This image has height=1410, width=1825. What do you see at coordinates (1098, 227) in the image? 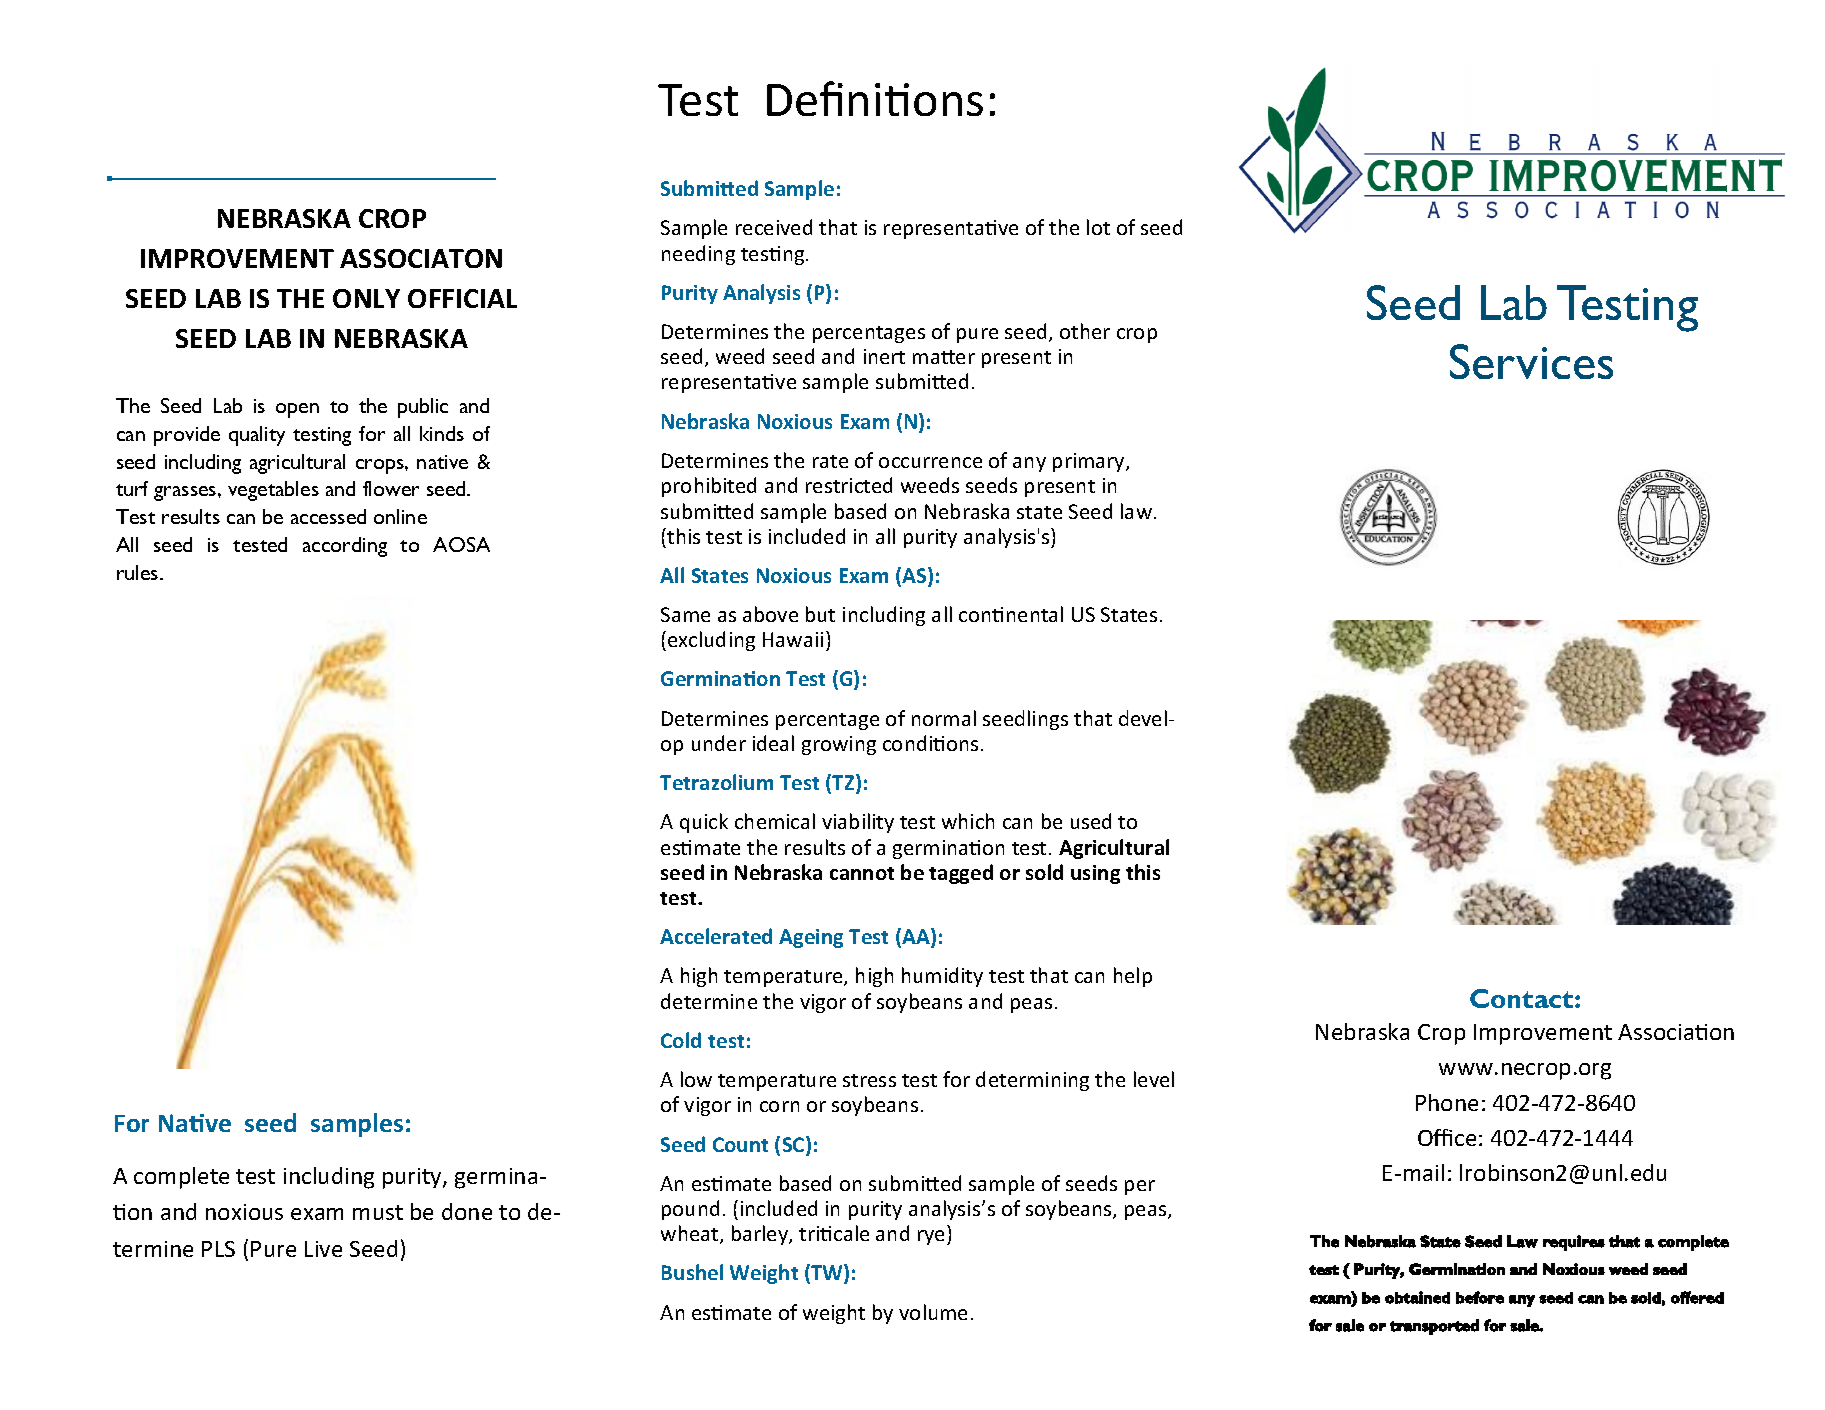
I see `lot` at bounding box center [1098, 227].
